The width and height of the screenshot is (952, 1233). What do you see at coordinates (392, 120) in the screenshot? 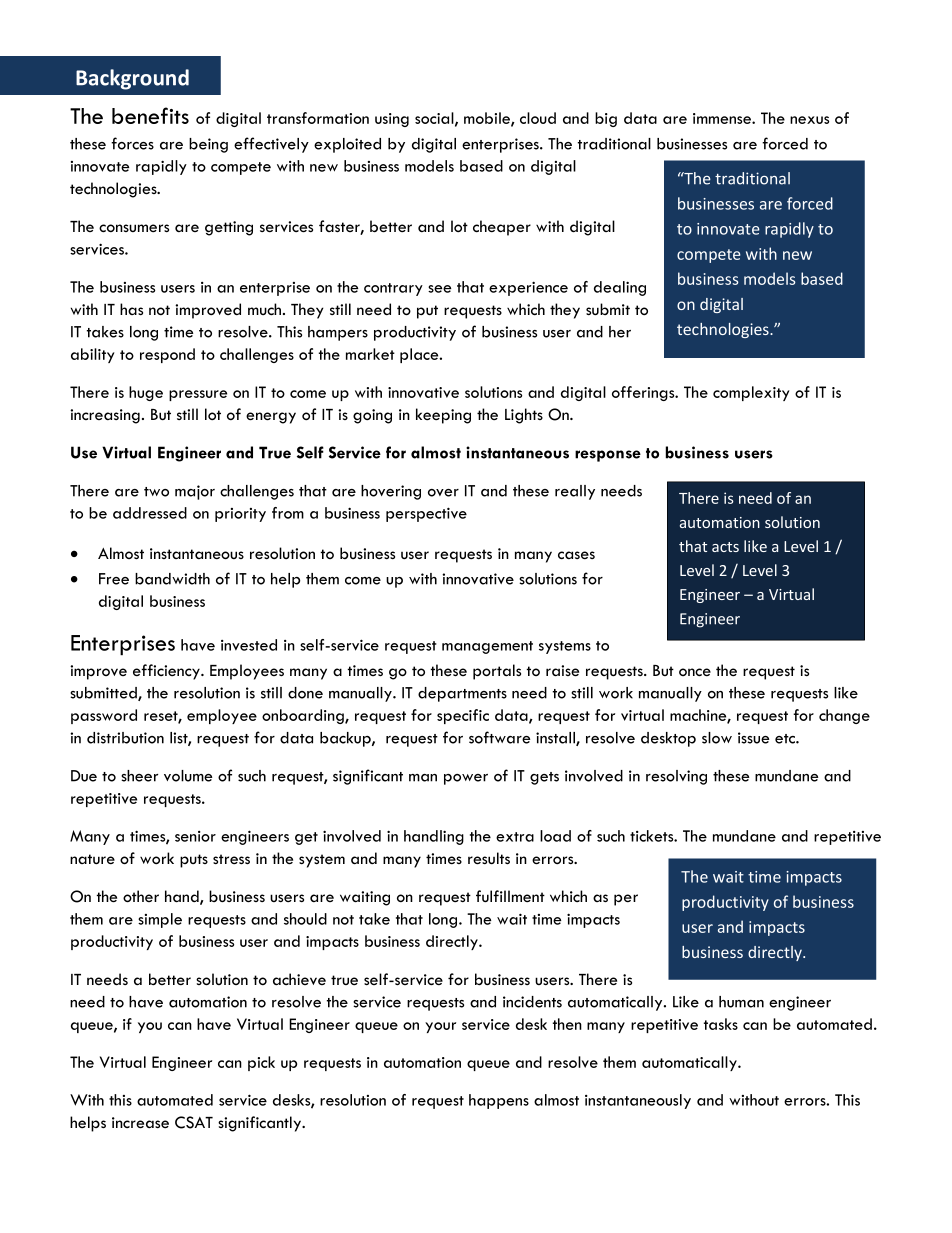
I see `using` at bounding box center [392, 120].
